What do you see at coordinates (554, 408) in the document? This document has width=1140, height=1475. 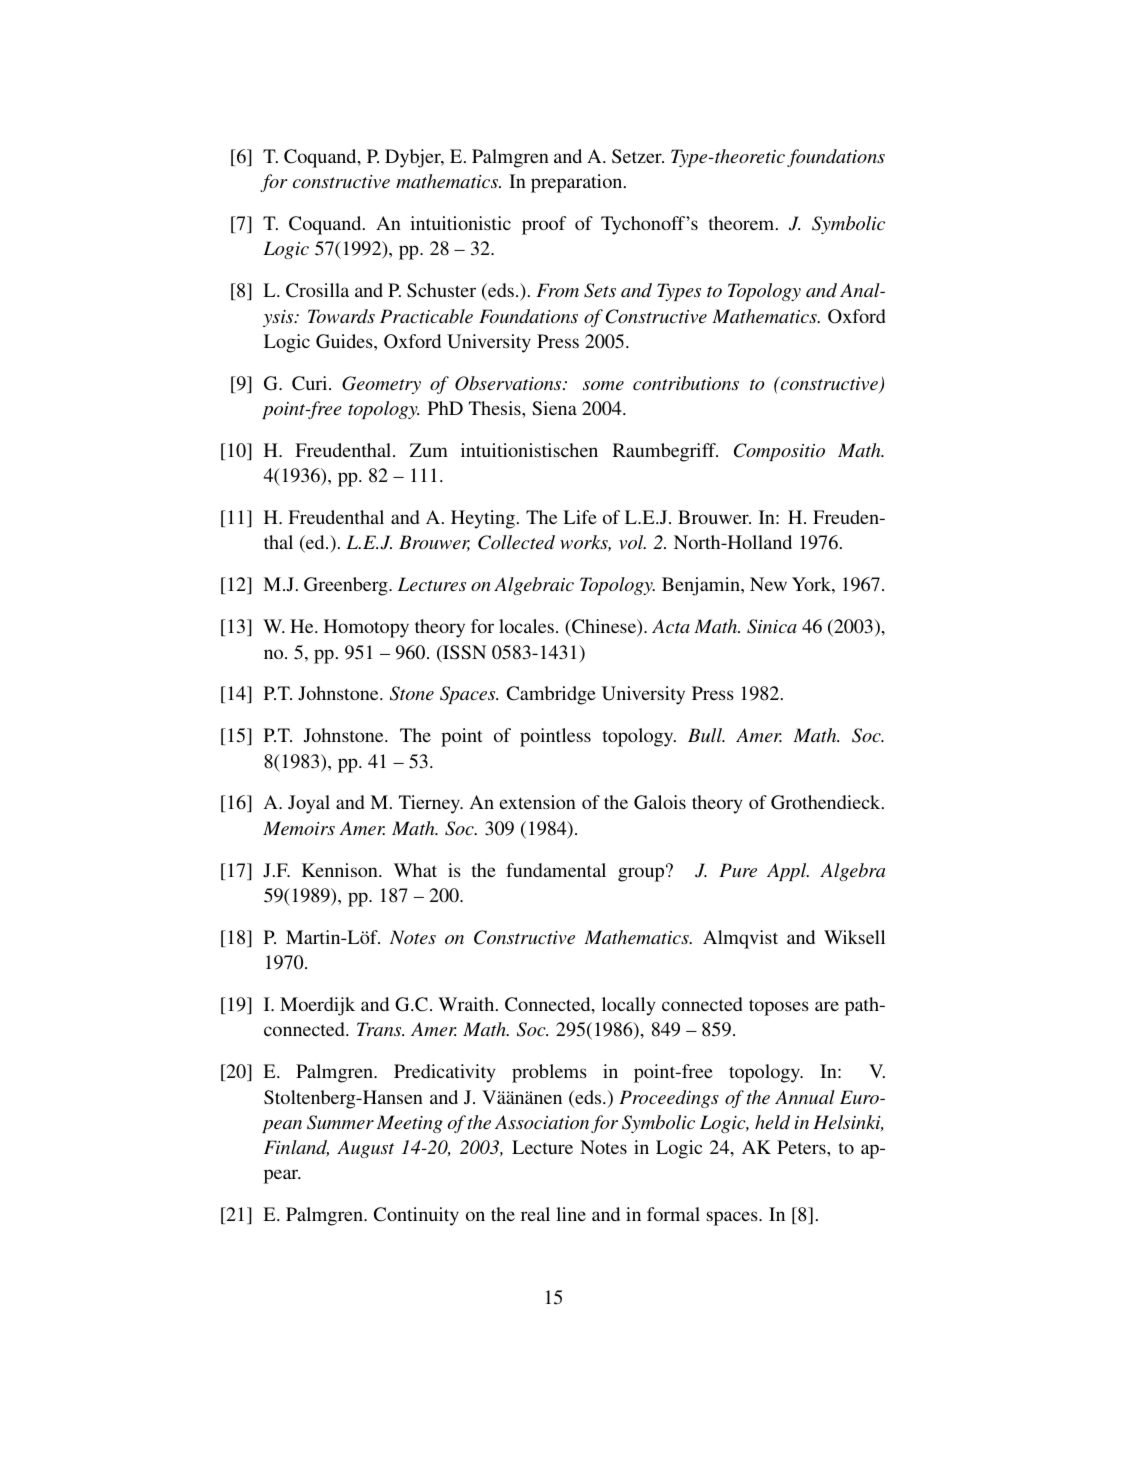 I see `Siena` at bounding box center [554, 408].
